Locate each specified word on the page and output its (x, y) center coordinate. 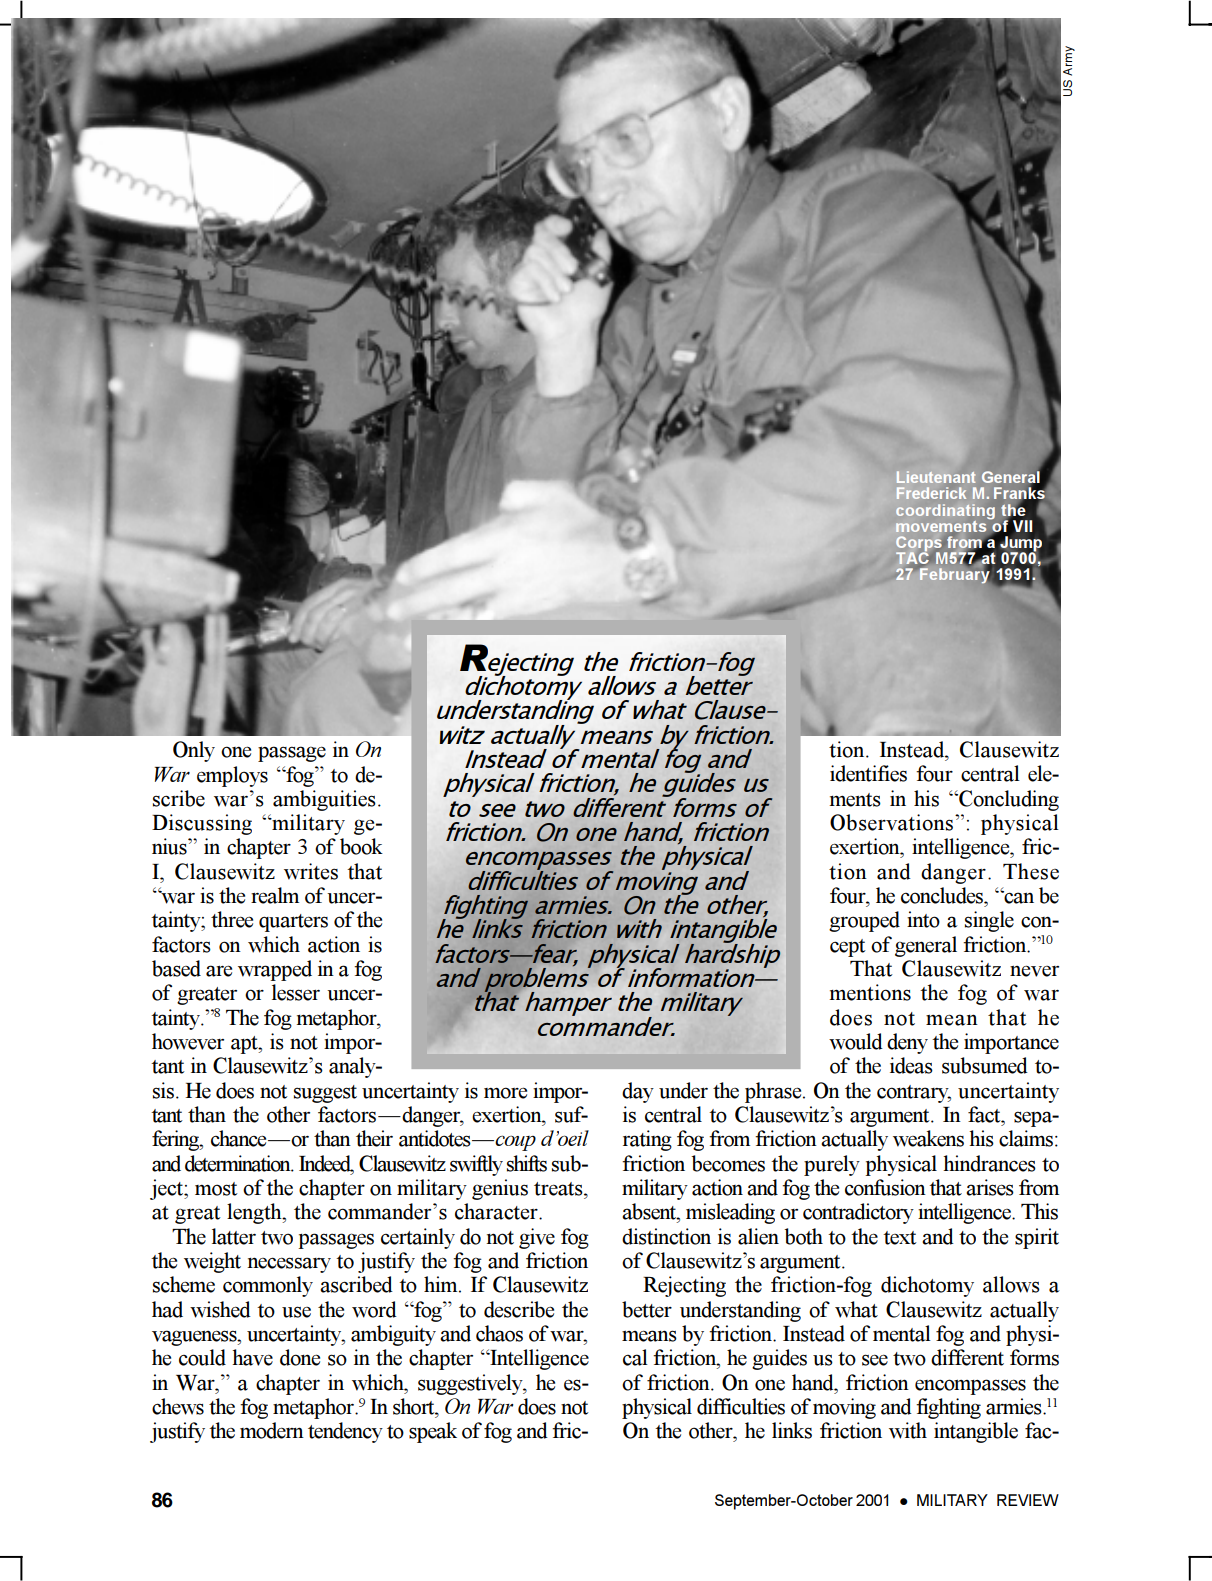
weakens (928, 1138)
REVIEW (1028, 1500)
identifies (868, 773)
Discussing (202, 824)
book (361, 846)
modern (272, 1430)
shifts (527, 1163)
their (374, 1138)
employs (232, 776)
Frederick (931, 493)
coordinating (945, 513)
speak (433, 1432)
